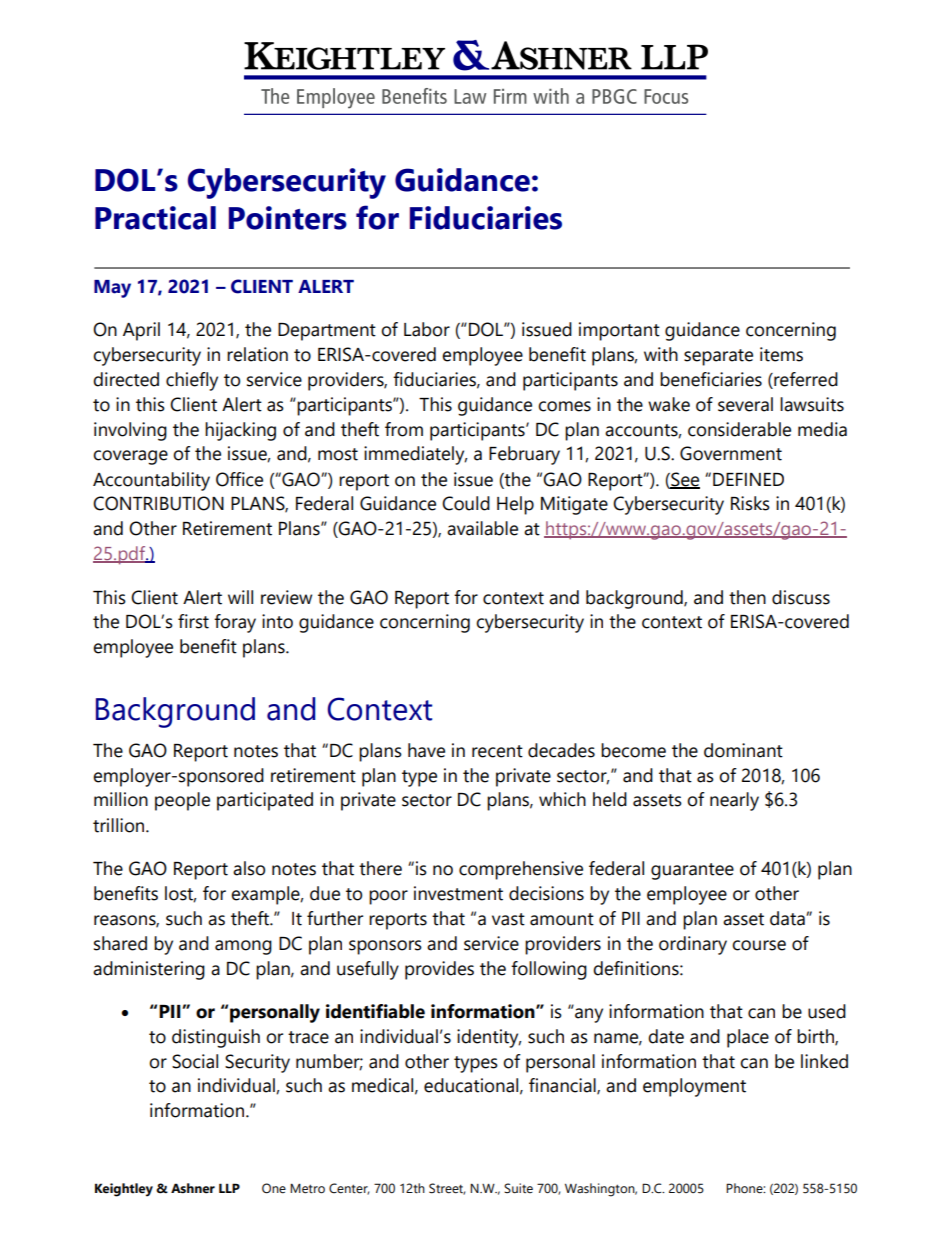 This screenshot has height=1233, width=952. What do you see at coordinates (427, 329) in the screenshot?
I see `Labor` at bounding box center [427, 329].
